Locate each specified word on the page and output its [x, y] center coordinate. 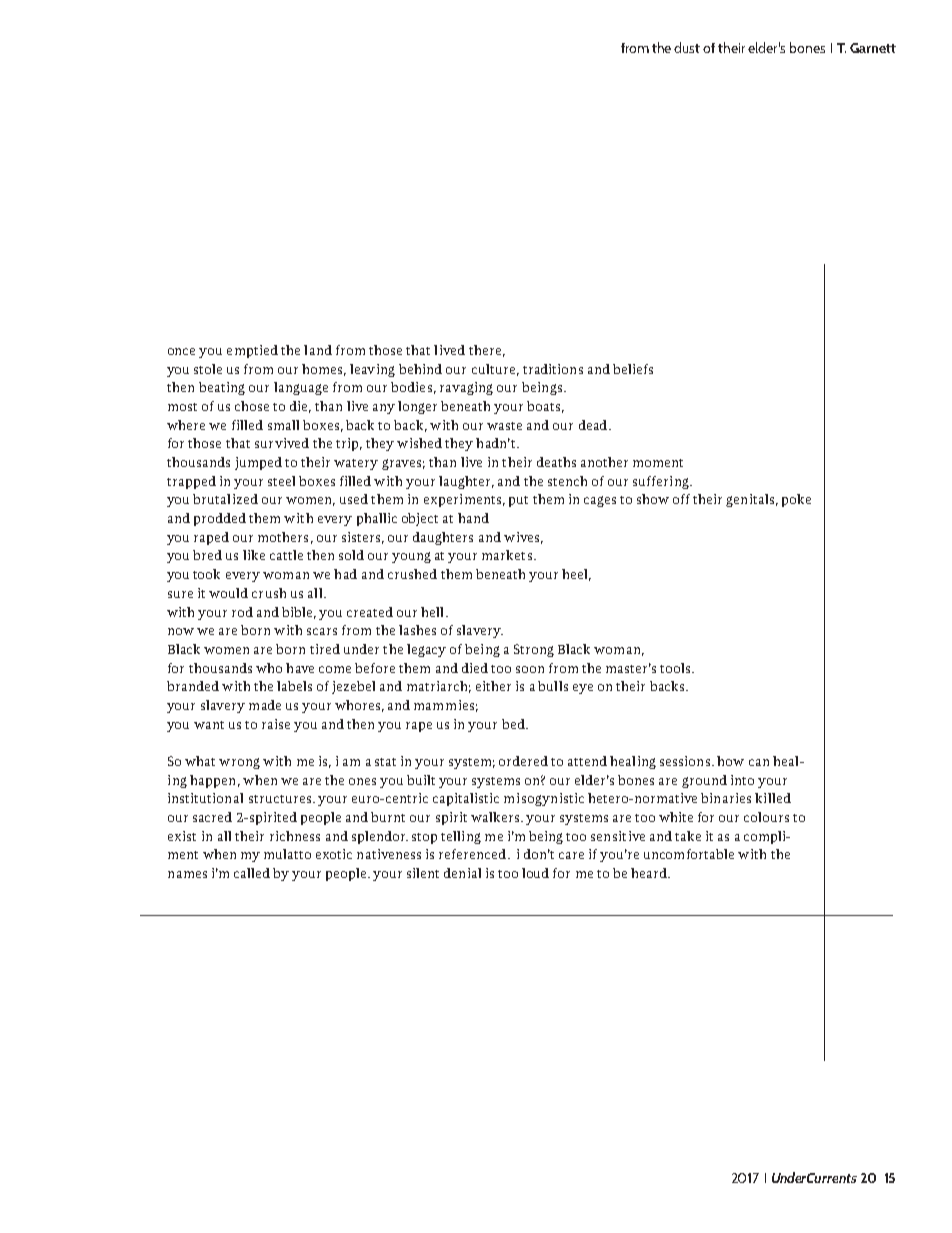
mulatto [287, 854]
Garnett [873, 48]
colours [766, 817]
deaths [556, 462]
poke [796, 500]
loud [535, 873]
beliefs [633, 369]
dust [687, 47]
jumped [258, 463]
